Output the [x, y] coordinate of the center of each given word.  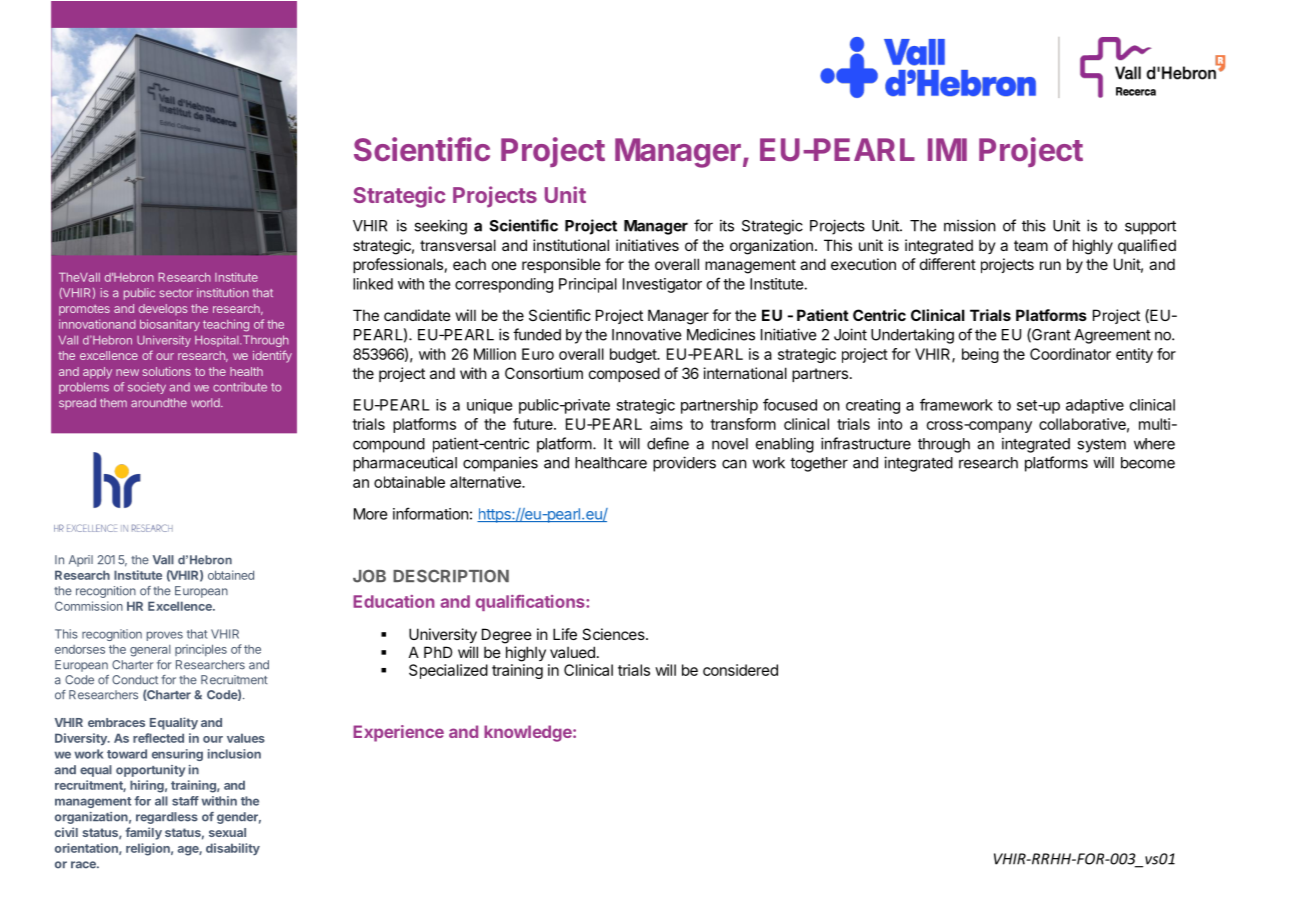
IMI [947, 149]
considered [740, 670]
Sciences [614, 634]
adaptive [1095, 406]
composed [624, 374]
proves [165, 636]
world [206, 402]
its [727, 225]
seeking [440, 227]
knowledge [529, 733]
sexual [227, 832]
